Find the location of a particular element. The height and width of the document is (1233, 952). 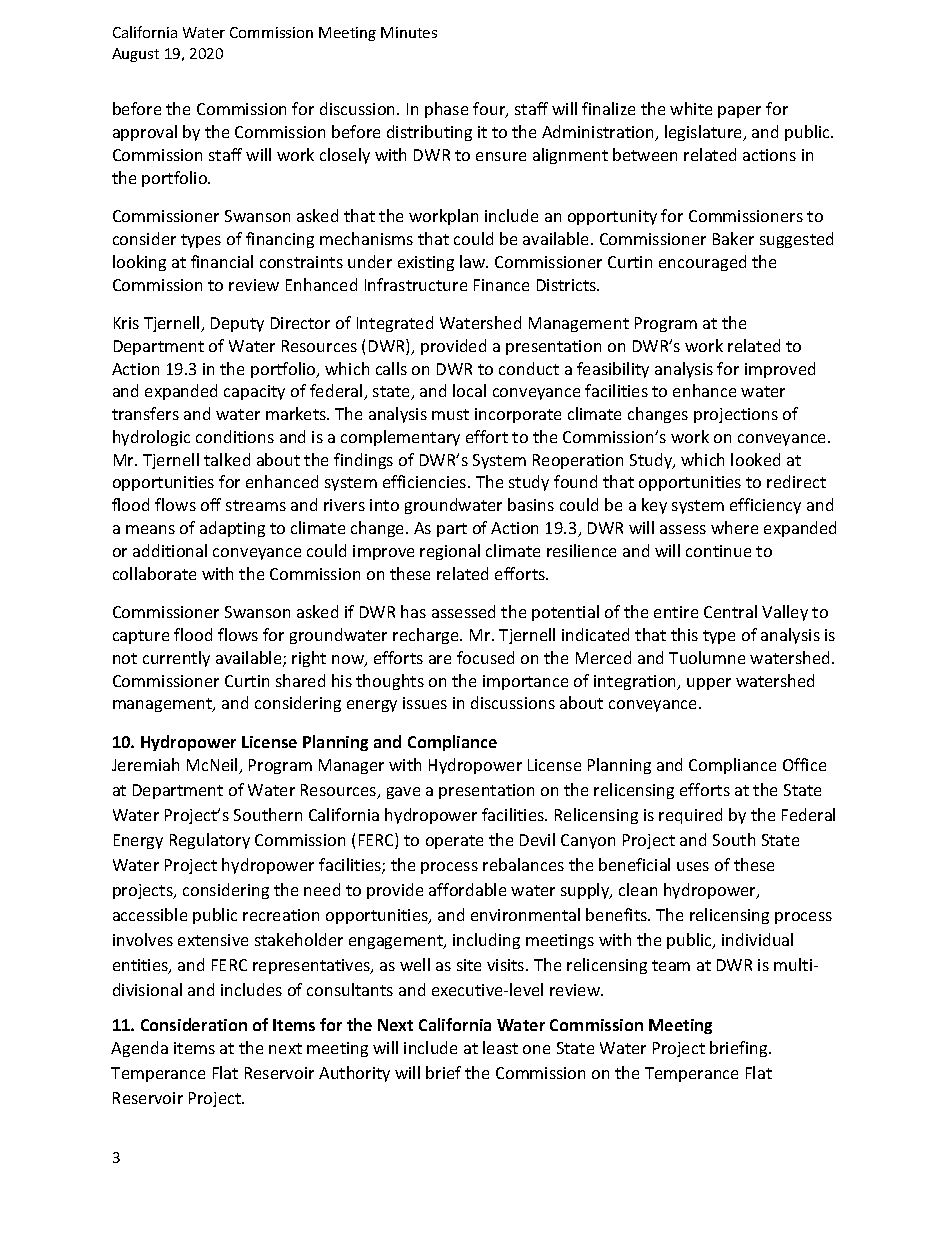

regional is located at coordinates (450, 552).
